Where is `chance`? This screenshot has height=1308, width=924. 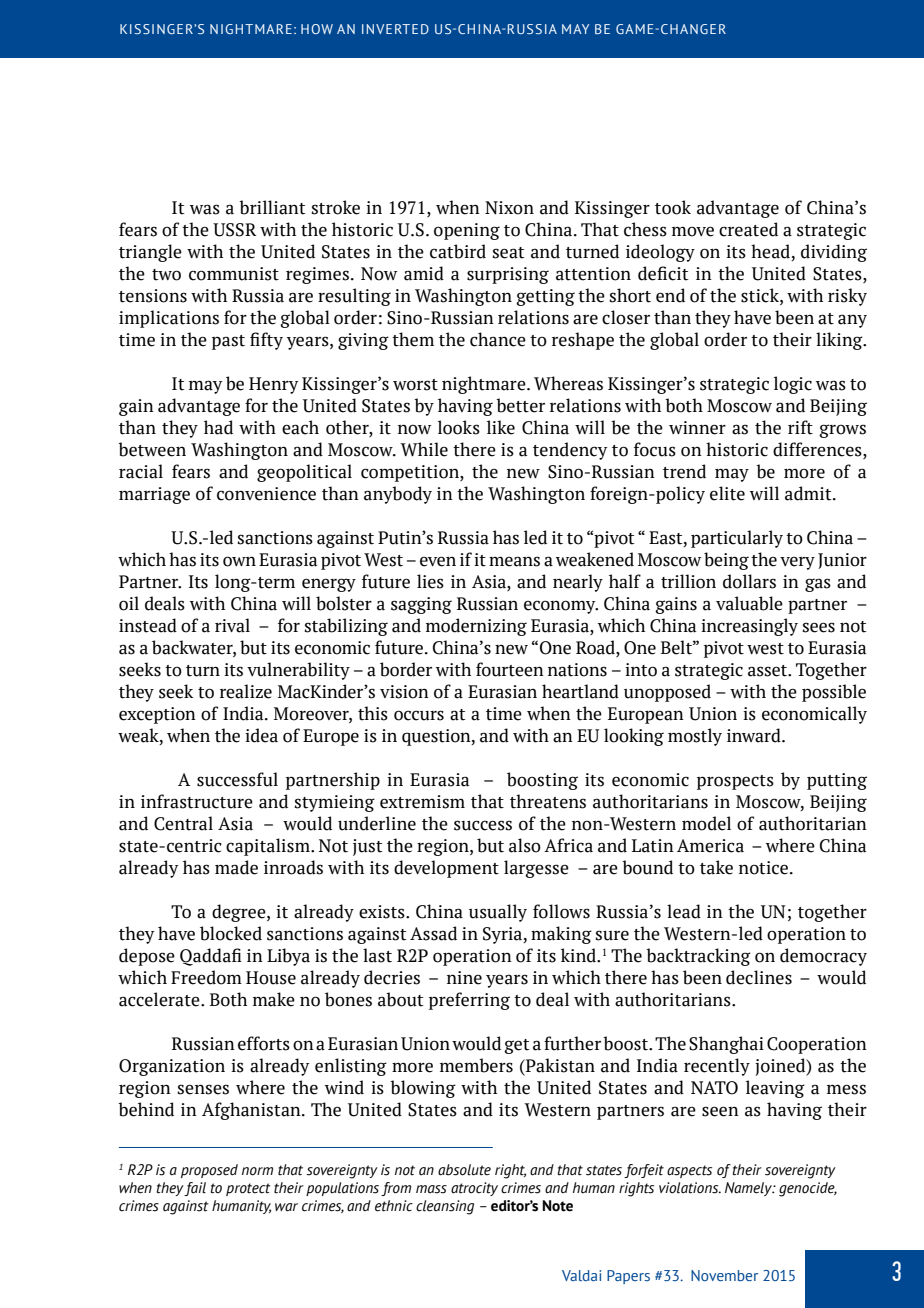 chance is located at coordinates (498, 339).
